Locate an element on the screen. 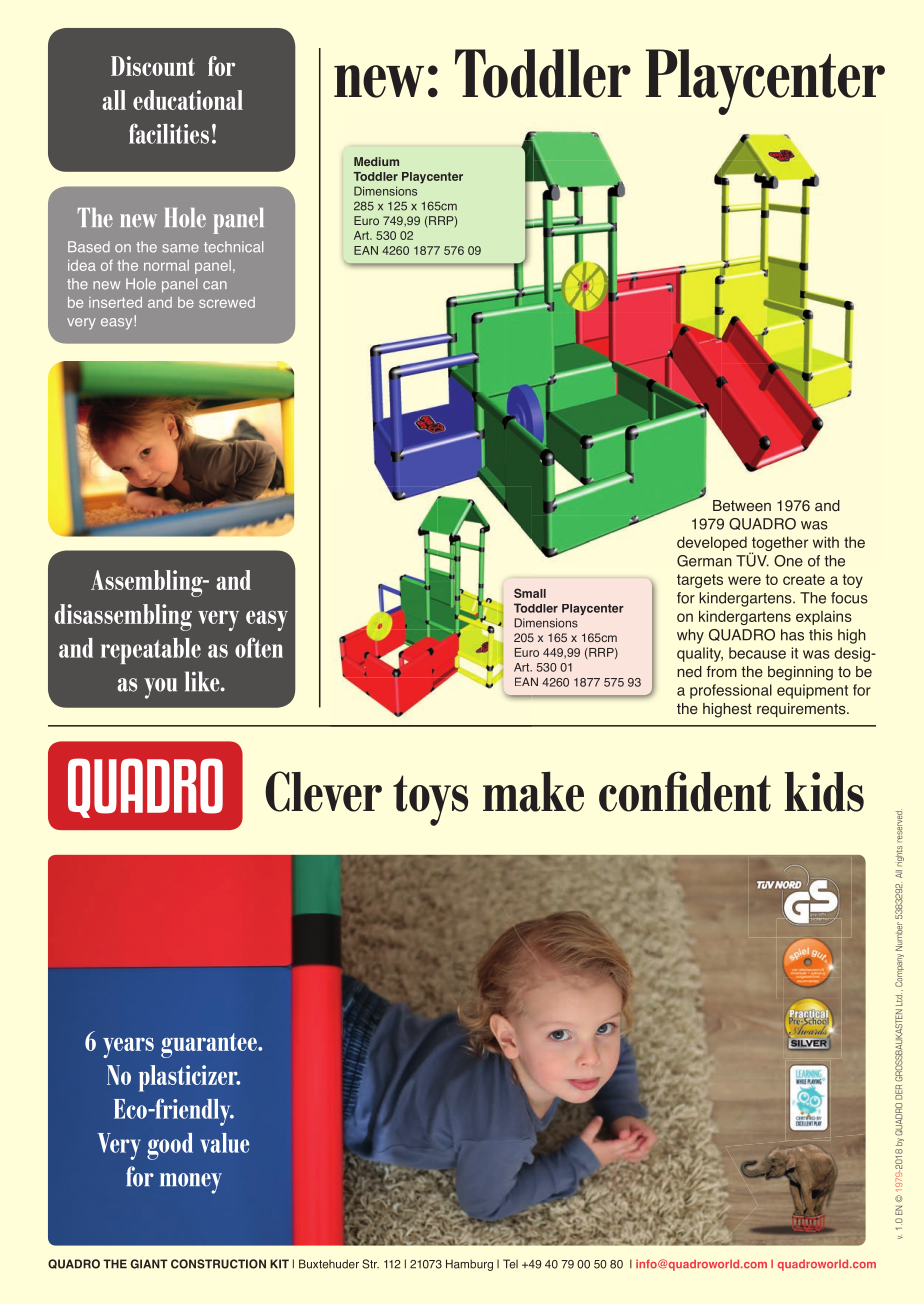  Hamburg is located at coordinates (469, 1265).
